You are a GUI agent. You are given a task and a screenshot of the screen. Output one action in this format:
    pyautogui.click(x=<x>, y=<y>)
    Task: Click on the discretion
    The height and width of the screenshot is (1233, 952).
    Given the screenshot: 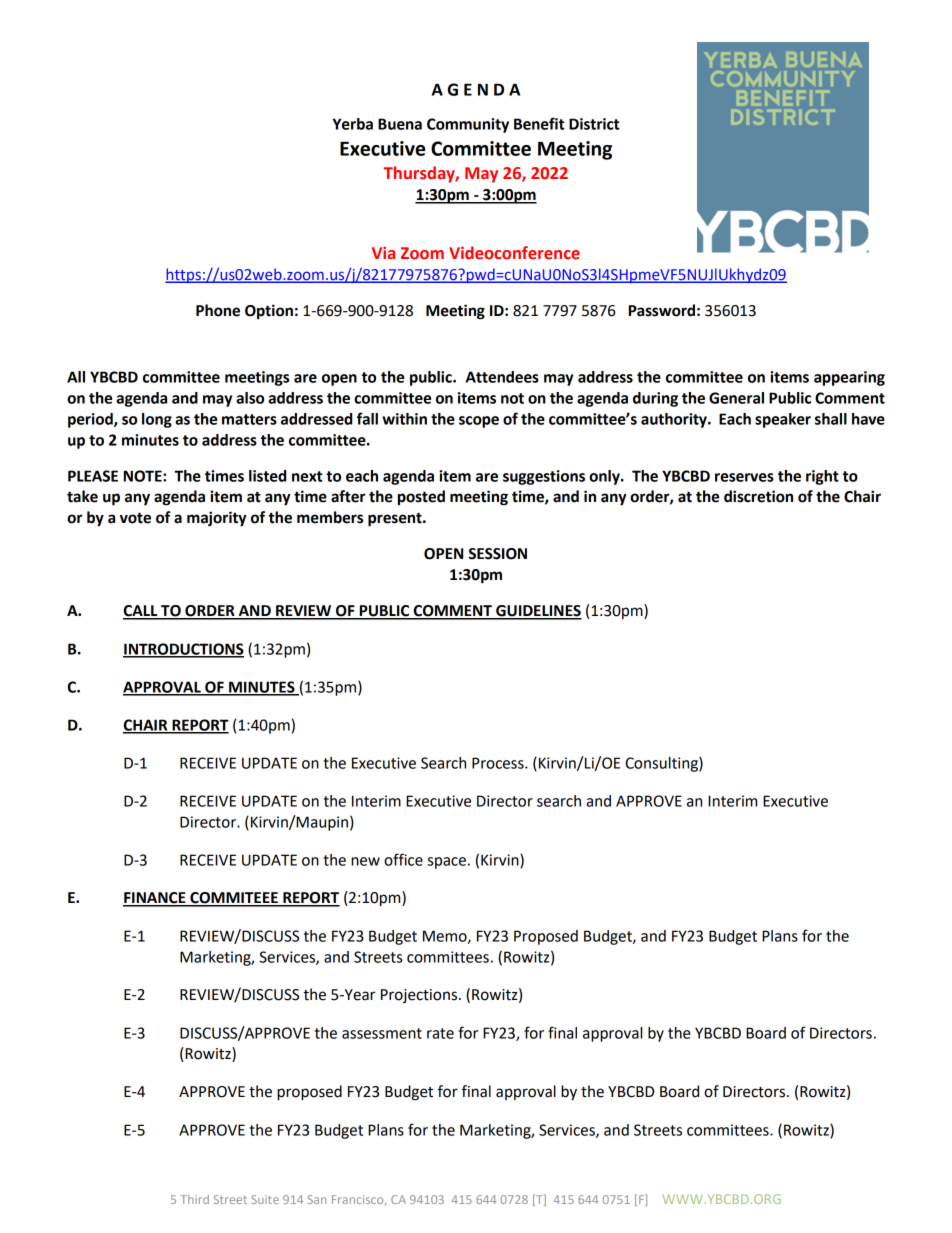 What is the action you would take?
    pyautogui.click(x=758, y=496)
